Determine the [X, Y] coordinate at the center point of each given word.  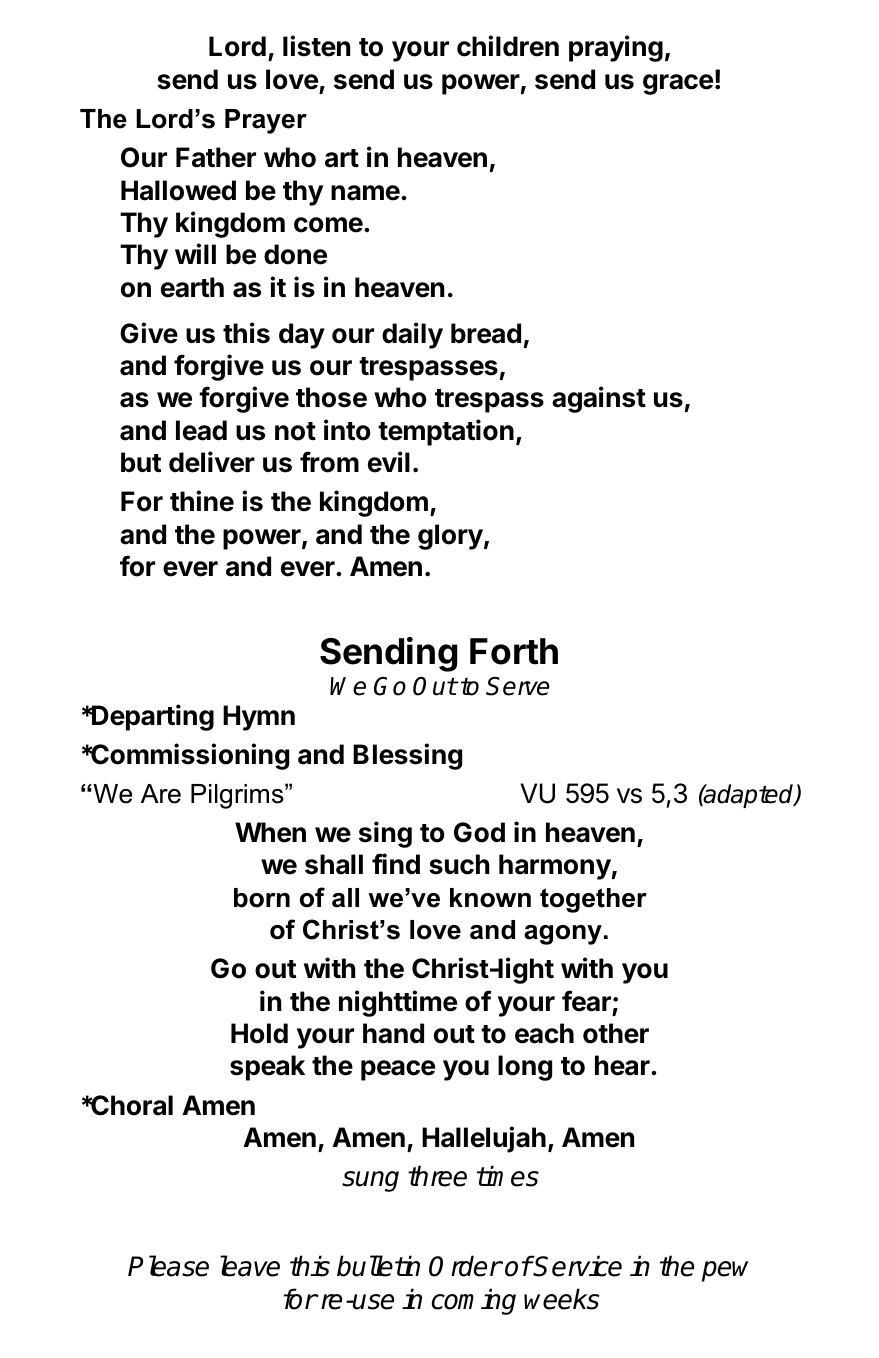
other [616, 1033]
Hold [259, 1033]
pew [725, 1271]
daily [412, 335]
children [508, 46]
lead [201, 430]
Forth [514, 651]
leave [250, 1266]
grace [678, 84]
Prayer [266, 121]
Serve [518, 686]
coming [473, 1301]
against [599, 399]
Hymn [259, 718]
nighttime [398, 1003]
